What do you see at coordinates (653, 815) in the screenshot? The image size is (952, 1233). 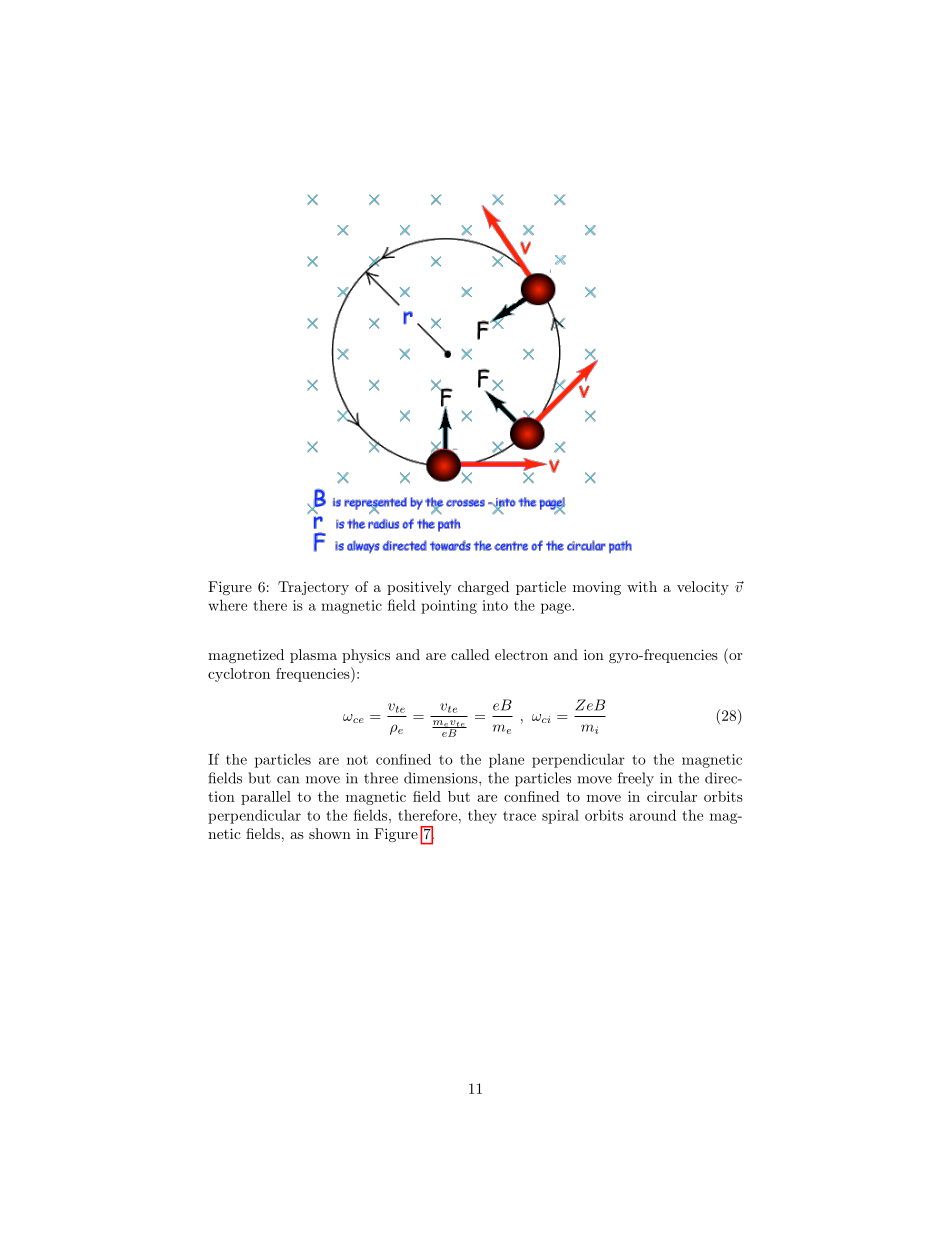 I see `around` at bounding box center [653, 815].
